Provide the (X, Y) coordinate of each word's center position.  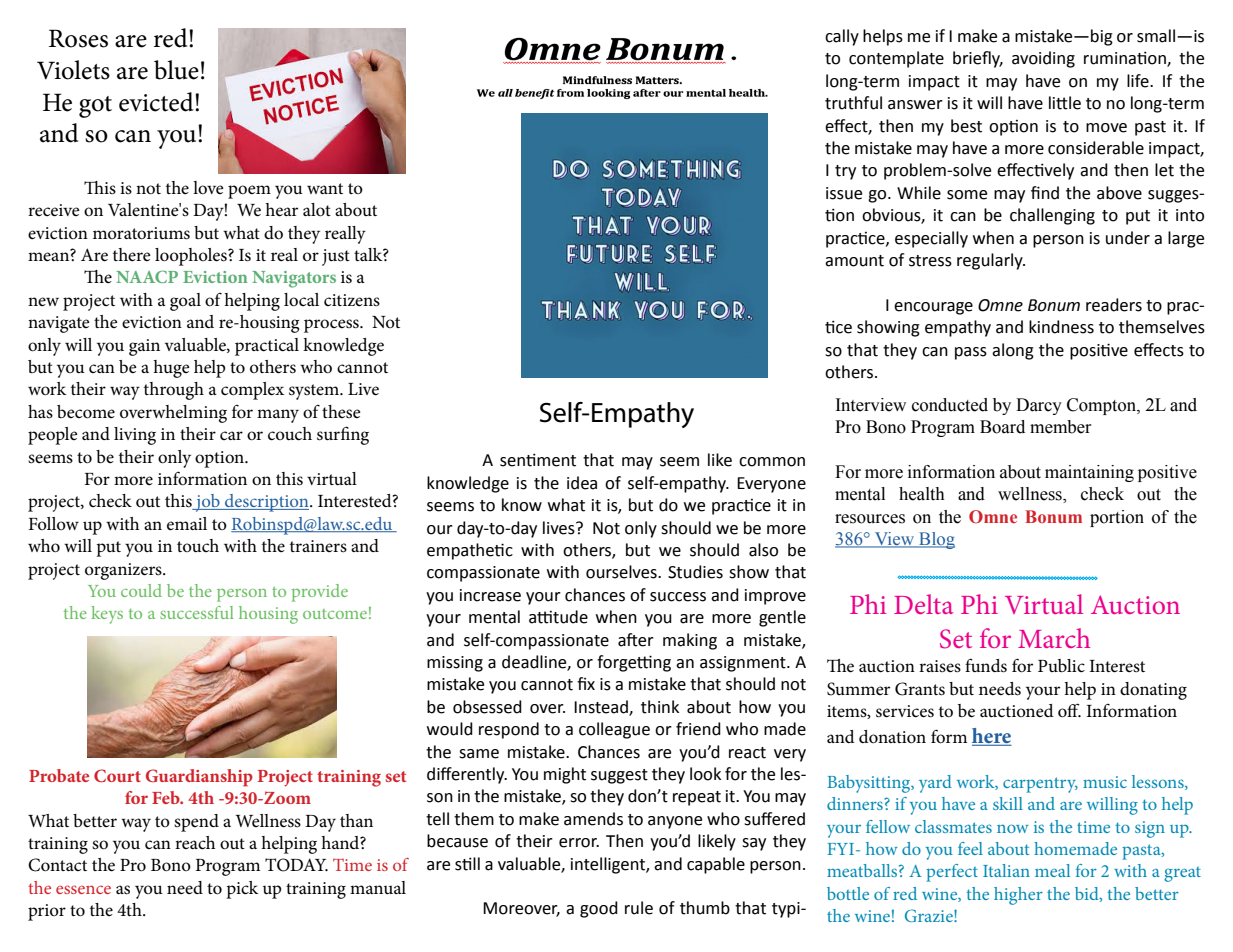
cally (842, 37)
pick (242, 890)
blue (176, 70)
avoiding (1043, 59)
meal (1052, 870)
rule (639, 908)
